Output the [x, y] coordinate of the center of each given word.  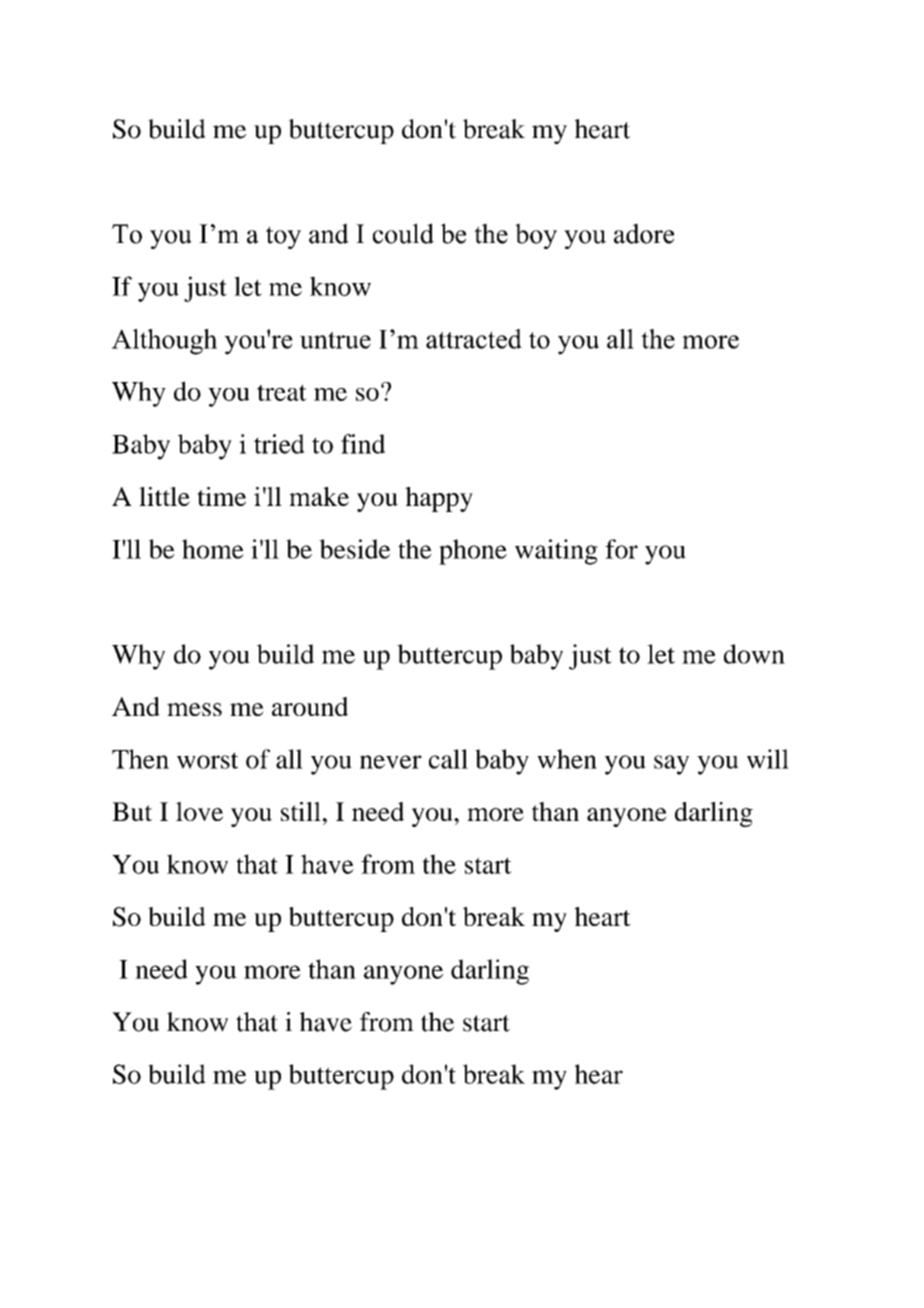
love [199, 811]
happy [439, 499]
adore [644, 233]
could [403, 233]
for [621, 549]
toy [283, 237]
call [448, 759]
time [221, 496]
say [671, 765]
